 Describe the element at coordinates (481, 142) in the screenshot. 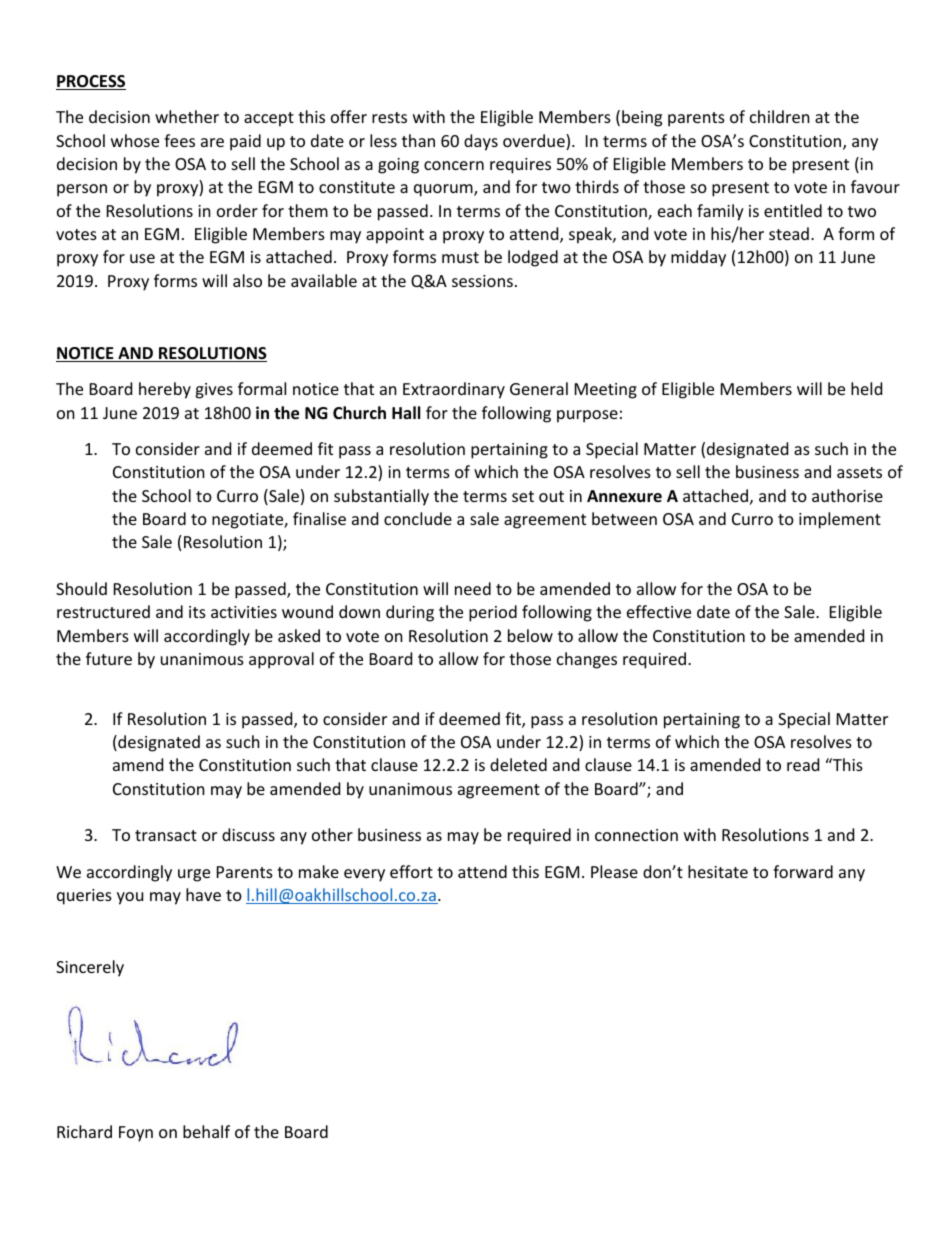

I see `days` at that location.
